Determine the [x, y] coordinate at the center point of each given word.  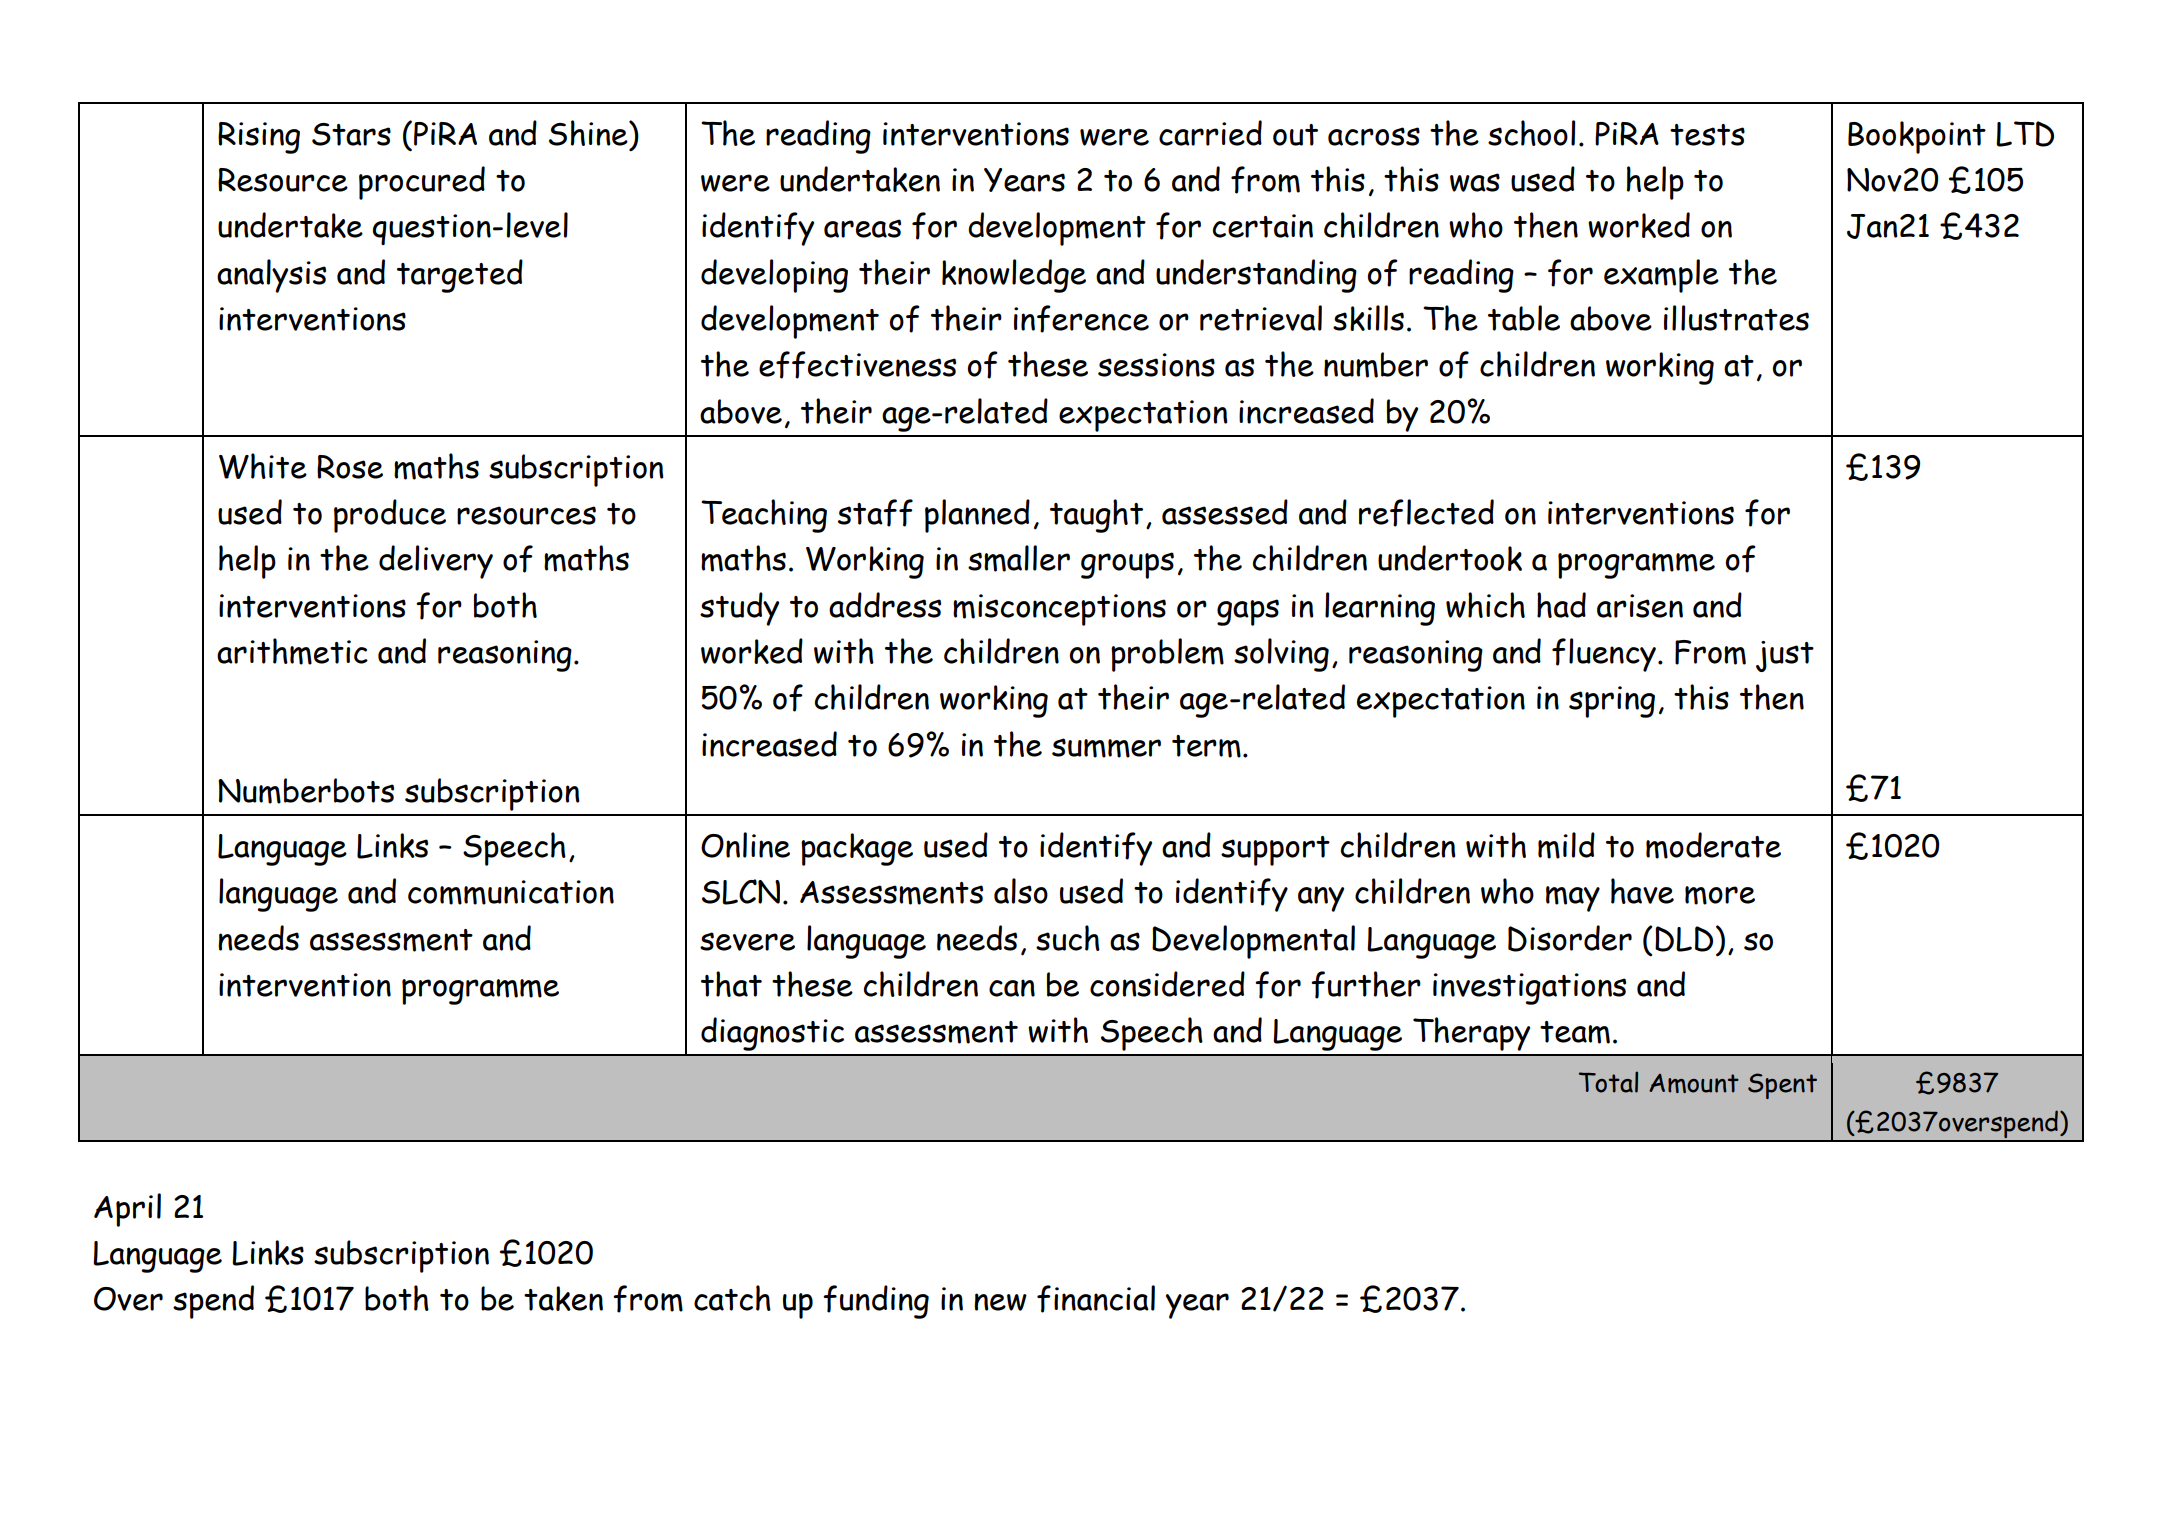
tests [1707, 135]
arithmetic [292, 651]
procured [422, 183]
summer [1106, 748]
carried [1210, 133]
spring [1612, 702]
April [127, 1210]
